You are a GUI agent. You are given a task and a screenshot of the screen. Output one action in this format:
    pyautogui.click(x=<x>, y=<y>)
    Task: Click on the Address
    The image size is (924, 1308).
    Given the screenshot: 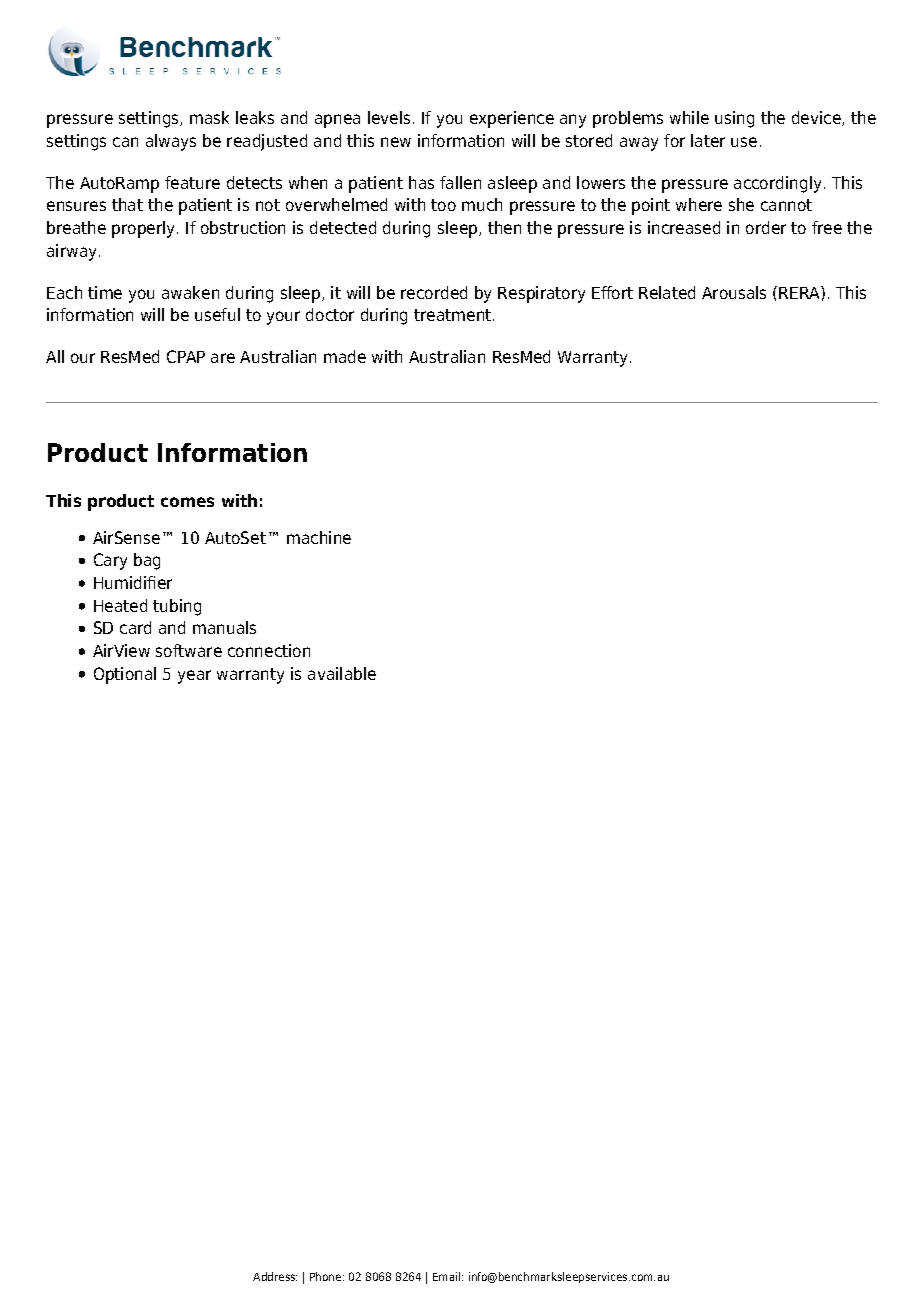 What is the action you would take?
    pyautogui.click(x=275, y=1276)
